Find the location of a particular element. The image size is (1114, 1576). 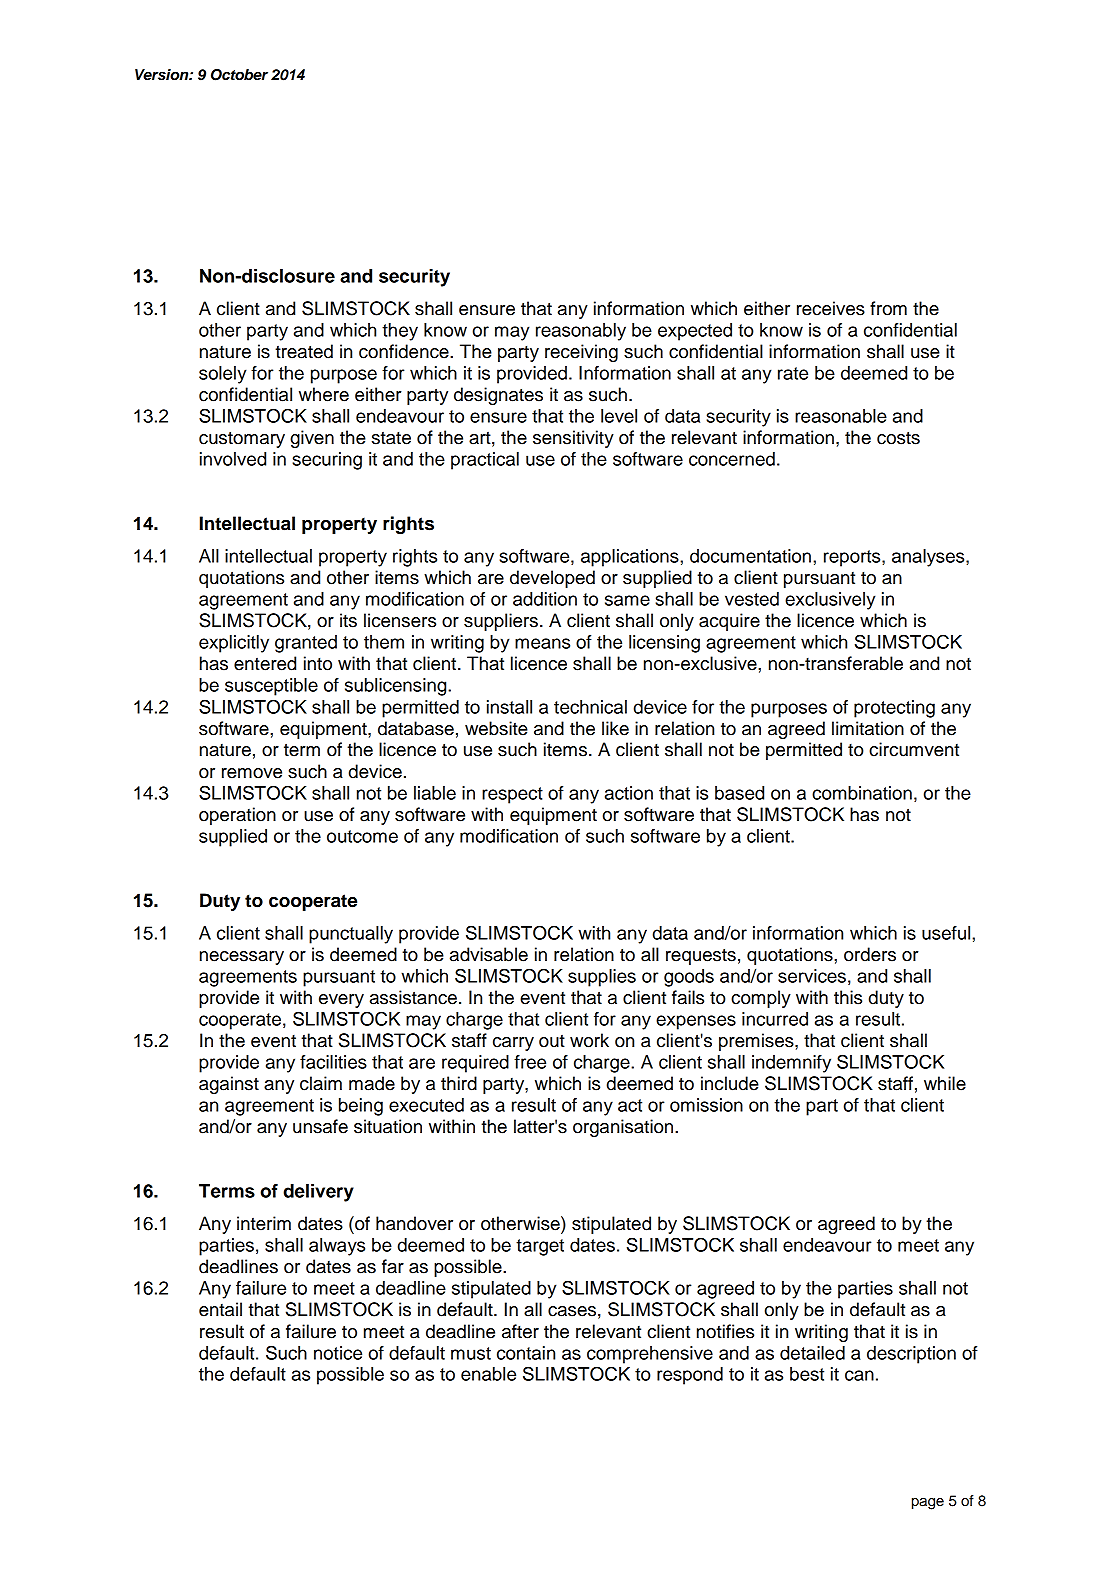

from is located at coordinates (888, 308).
